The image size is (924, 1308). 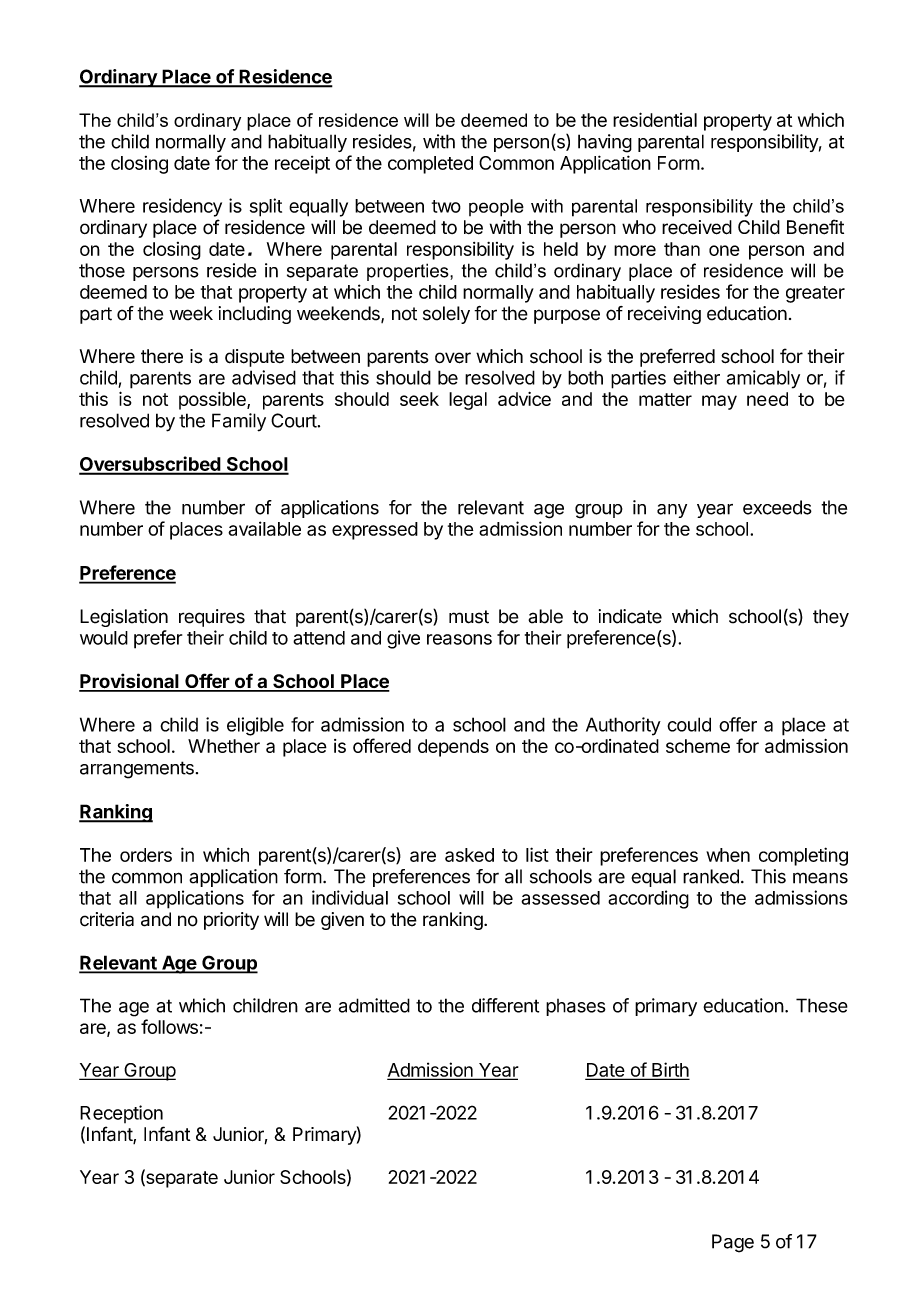 I want to click on when, so click(x=728, y=855).
